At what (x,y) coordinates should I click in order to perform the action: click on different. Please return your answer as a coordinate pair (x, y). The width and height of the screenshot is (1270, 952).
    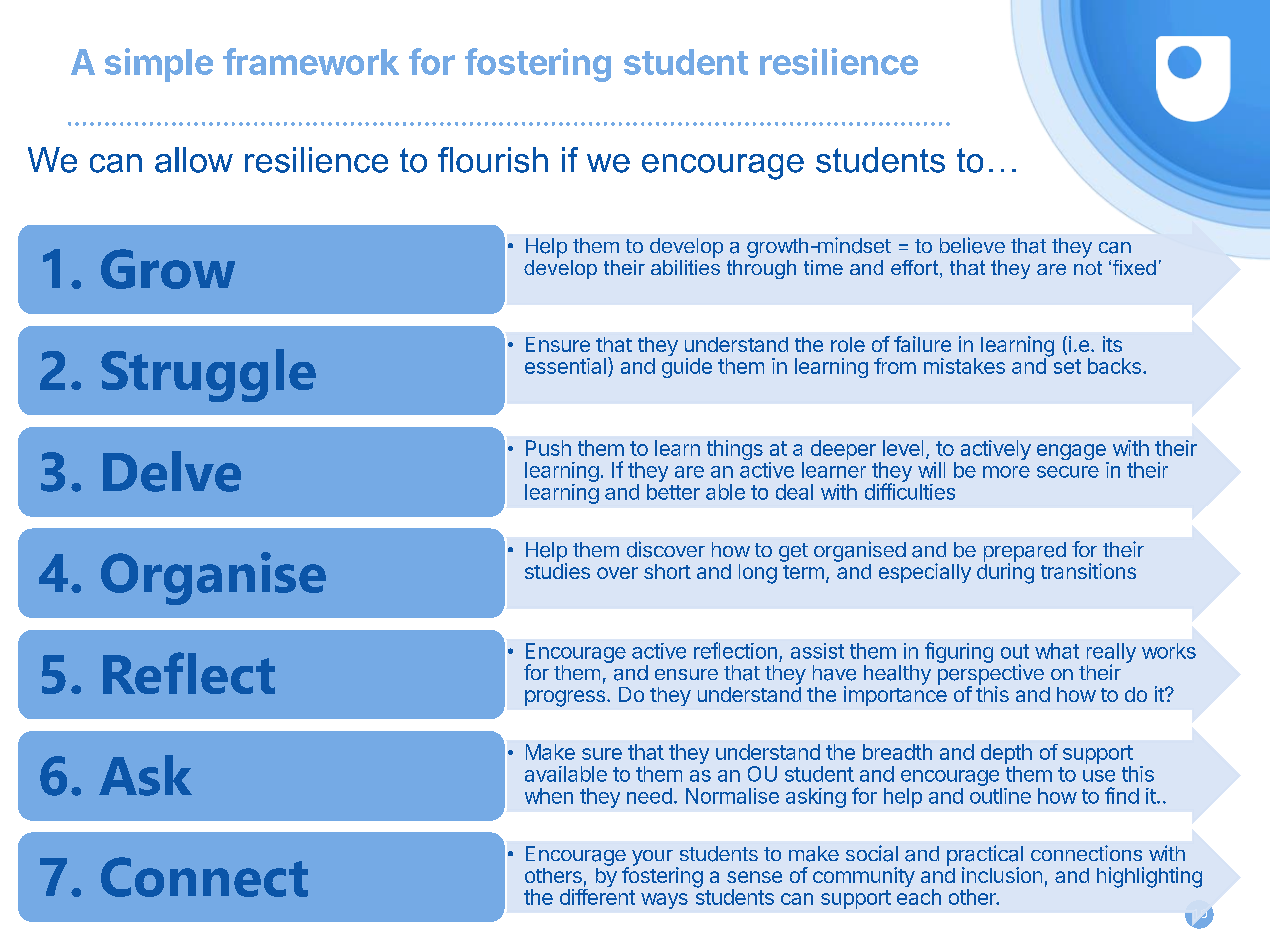
    Looking at the image, I should click on (597, 897).
